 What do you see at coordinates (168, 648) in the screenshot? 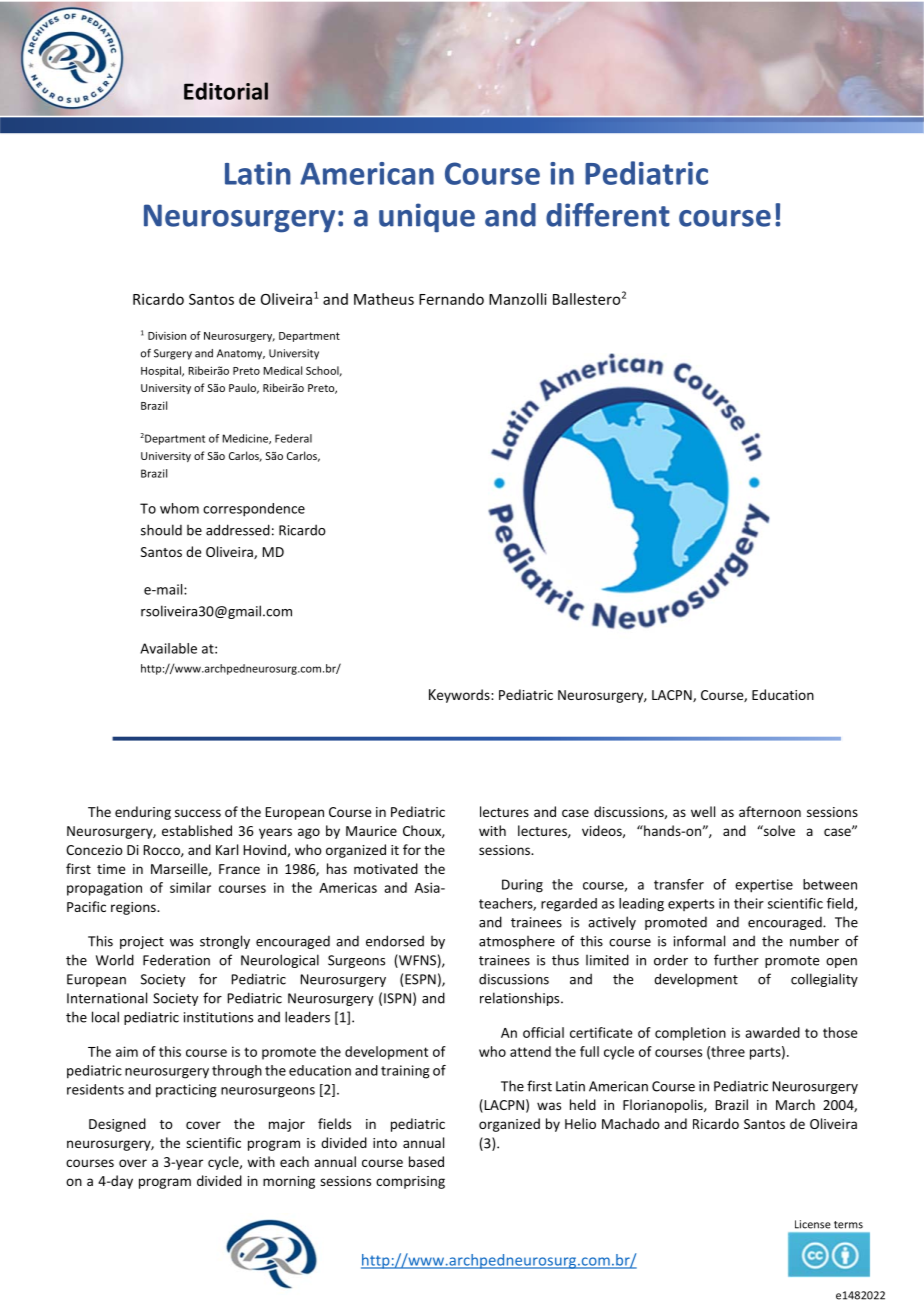
I see `Available` at bounding box center [168, 648].
